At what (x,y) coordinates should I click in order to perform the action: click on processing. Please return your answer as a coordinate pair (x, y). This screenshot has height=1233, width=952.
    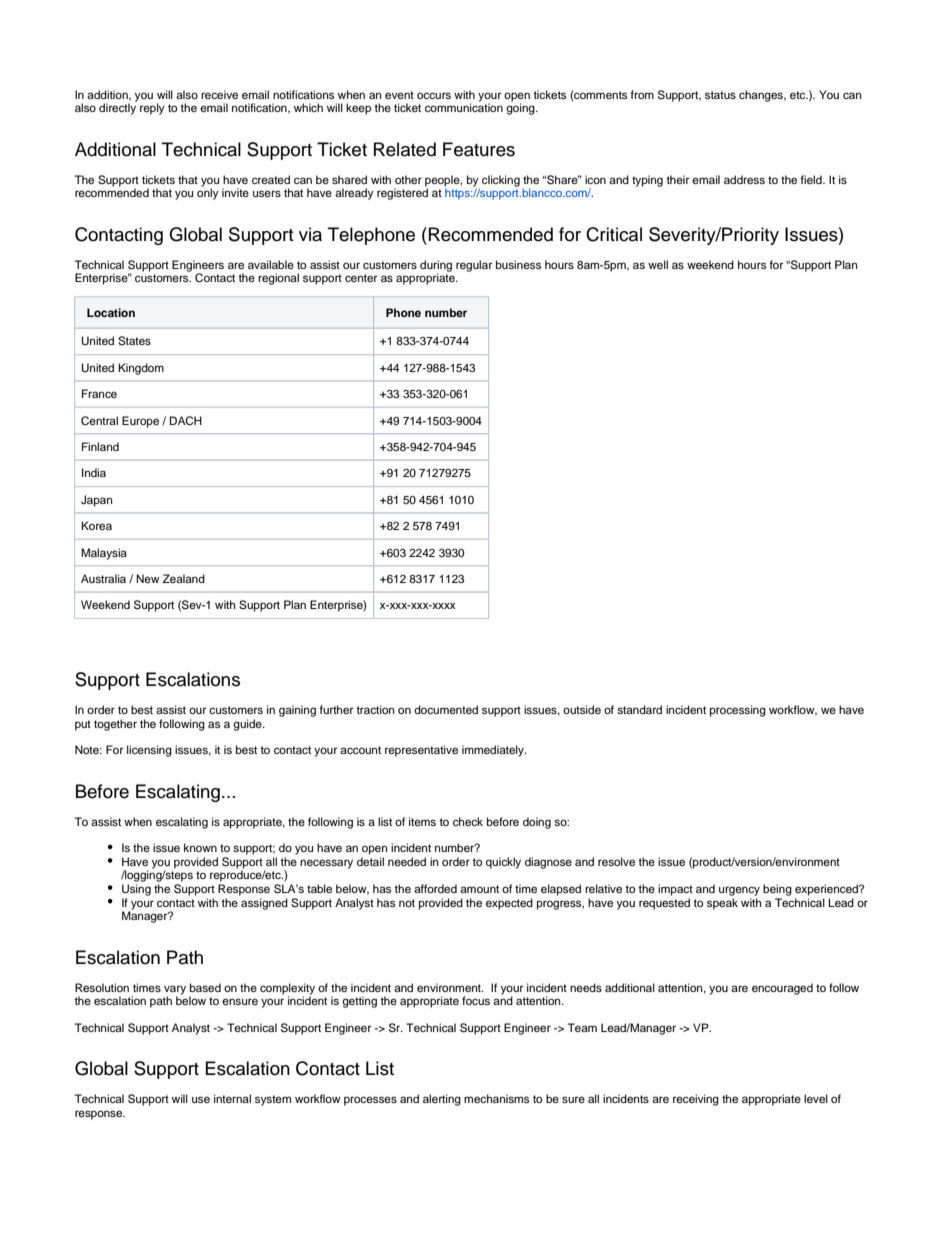
    Looking at the image, I should click on (738, 711).
